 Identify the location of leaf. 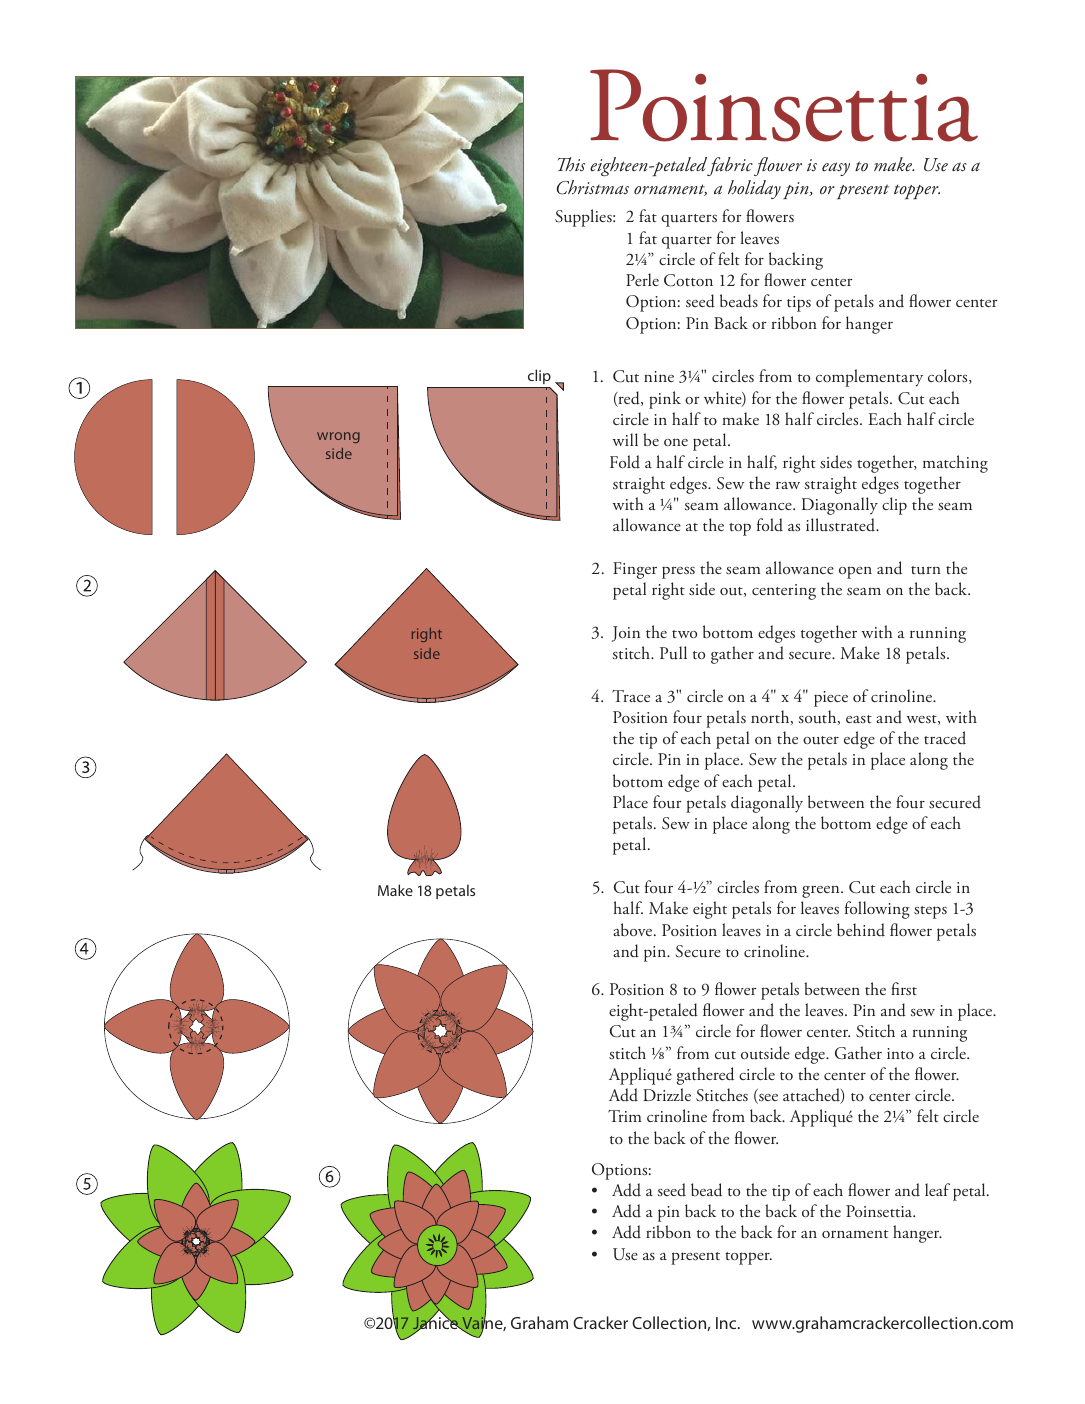
(937, 1189).
